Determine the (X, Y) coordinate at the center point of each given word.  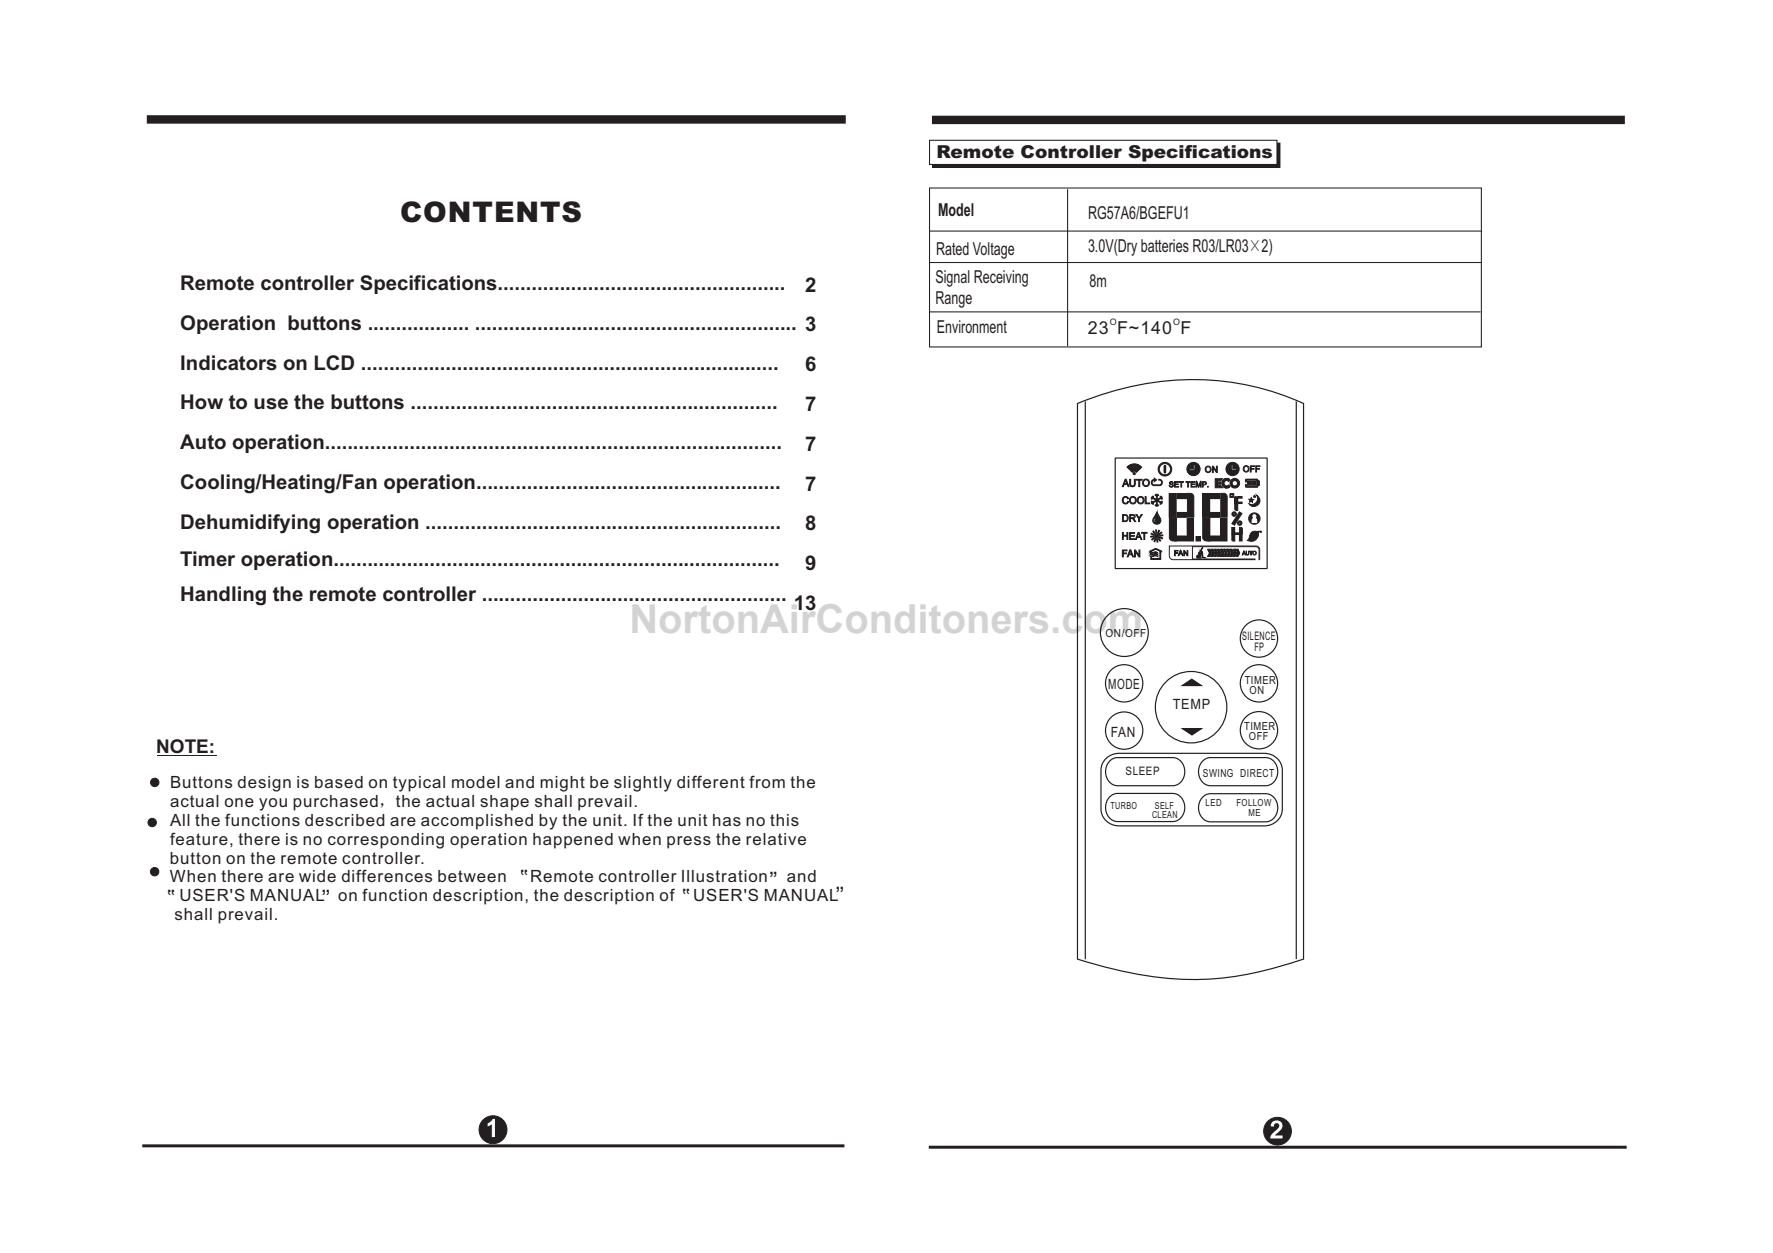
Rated (953, 248)
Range (954, 299)
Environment (972, 326)
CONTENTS (491, 212)
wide (317, 876)
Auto (203, 442)
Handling (223, 596)
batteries (1165, 245)
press (689, 842)
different (711, 781)
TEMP (1191, 704)
